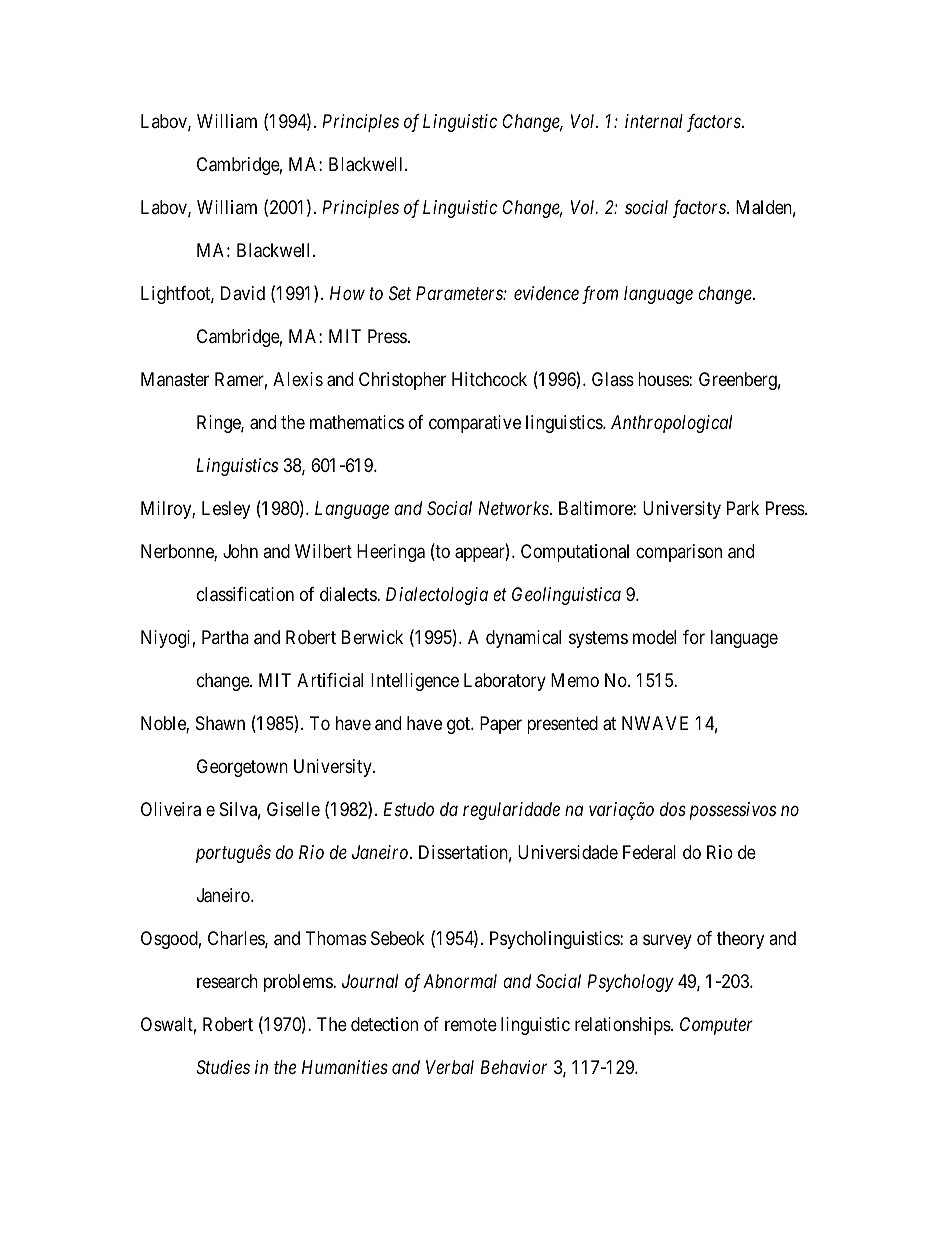 The height and width of the document is (1233, 952). Describe the element at coordinates (223, 1067) in the document. I see `Studies` at that location.
